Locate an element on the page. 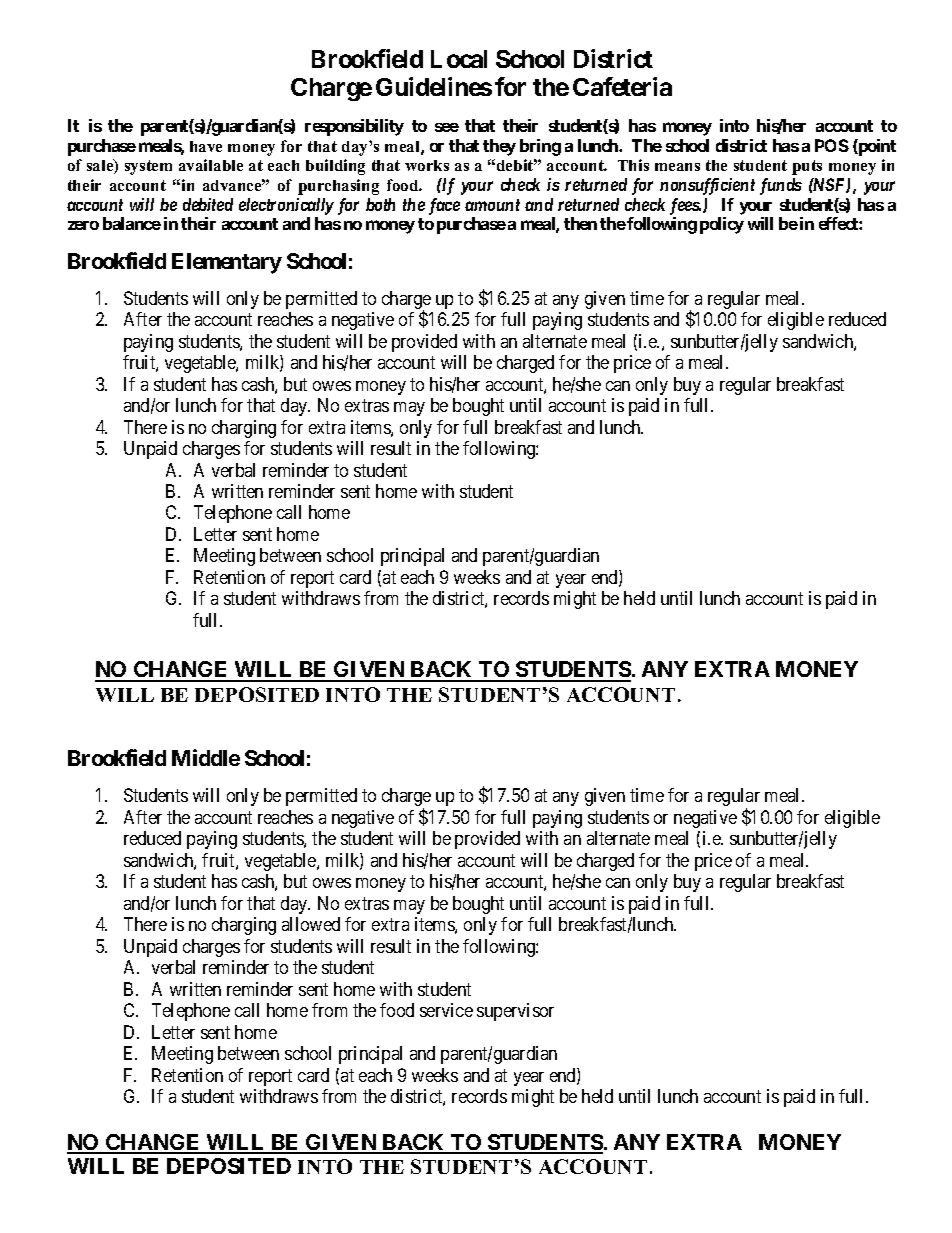  policy is located at coordinates (722, 225).
